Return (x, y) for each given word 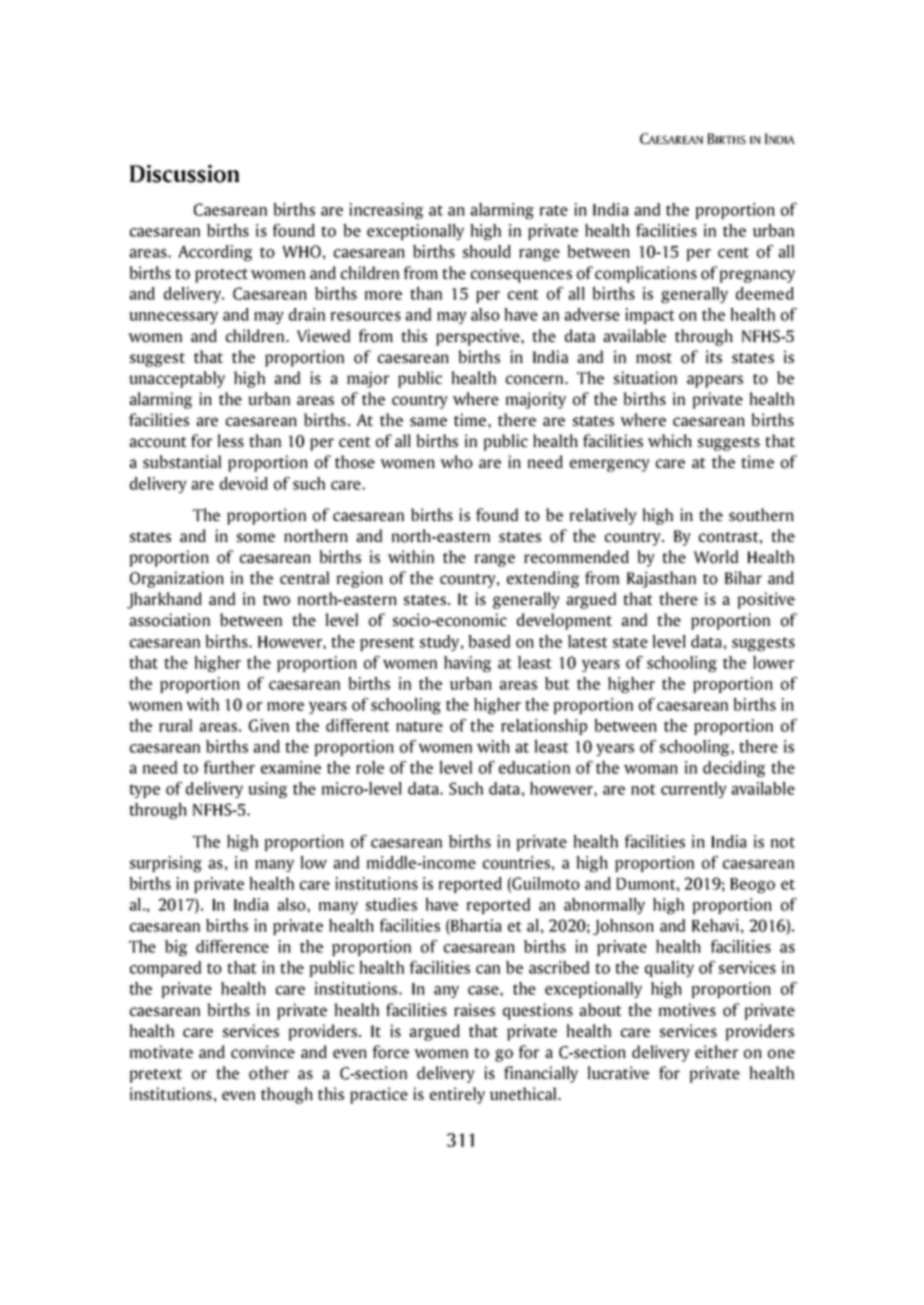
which (670, 440)
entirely (457, 1095)
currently (694, 790)
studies (391, 904)
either (716, 1051)
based (489, 641)
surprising (166, 864)
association (169, 620)
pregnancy (757, 276)
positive (766, 600)
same (428, 421)
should (487, 251)
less (231, 440)
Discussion (184, 174)
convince (263, 1052)
